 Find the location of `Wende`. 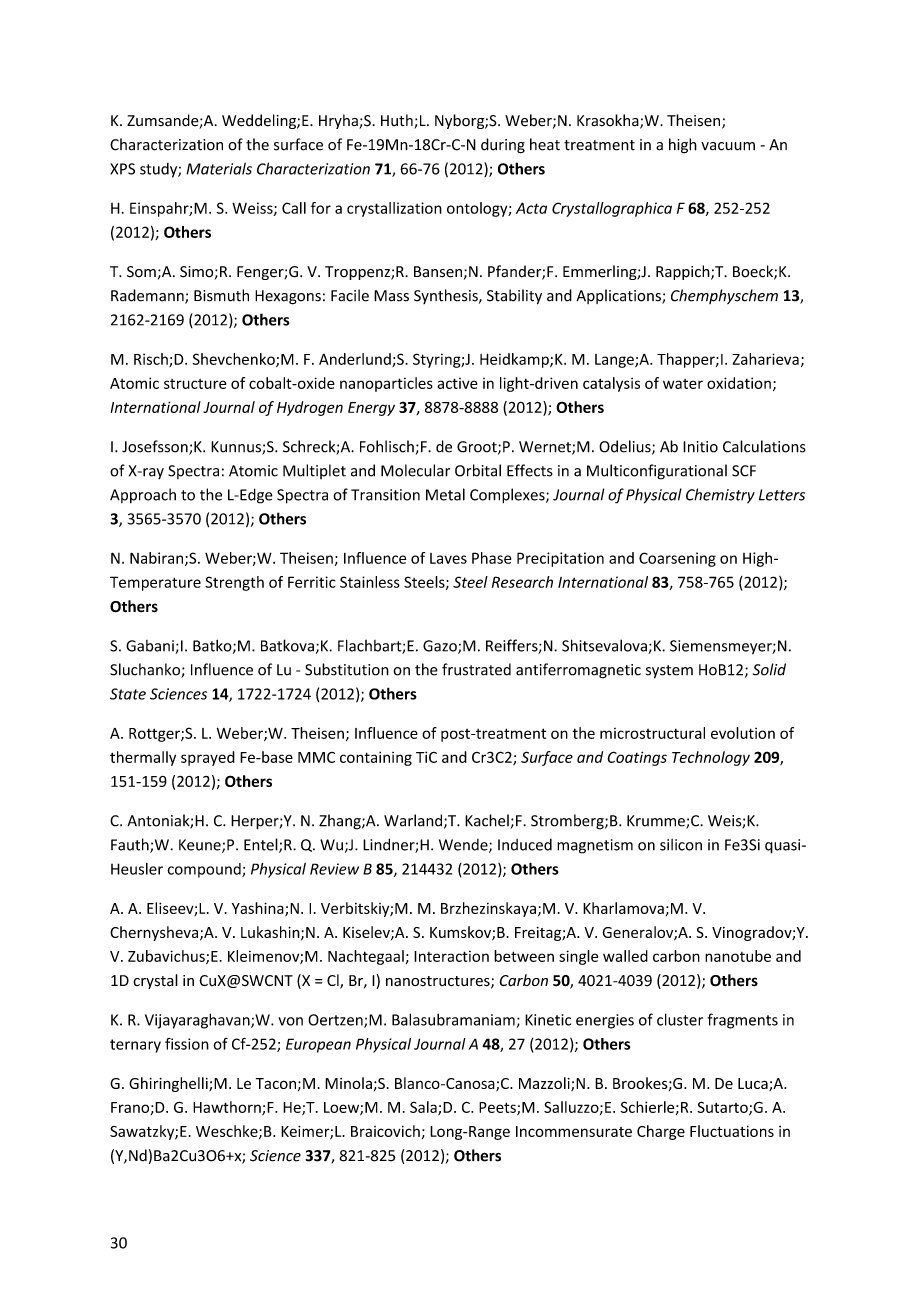

Wende is located at coordinates (464, 846).
